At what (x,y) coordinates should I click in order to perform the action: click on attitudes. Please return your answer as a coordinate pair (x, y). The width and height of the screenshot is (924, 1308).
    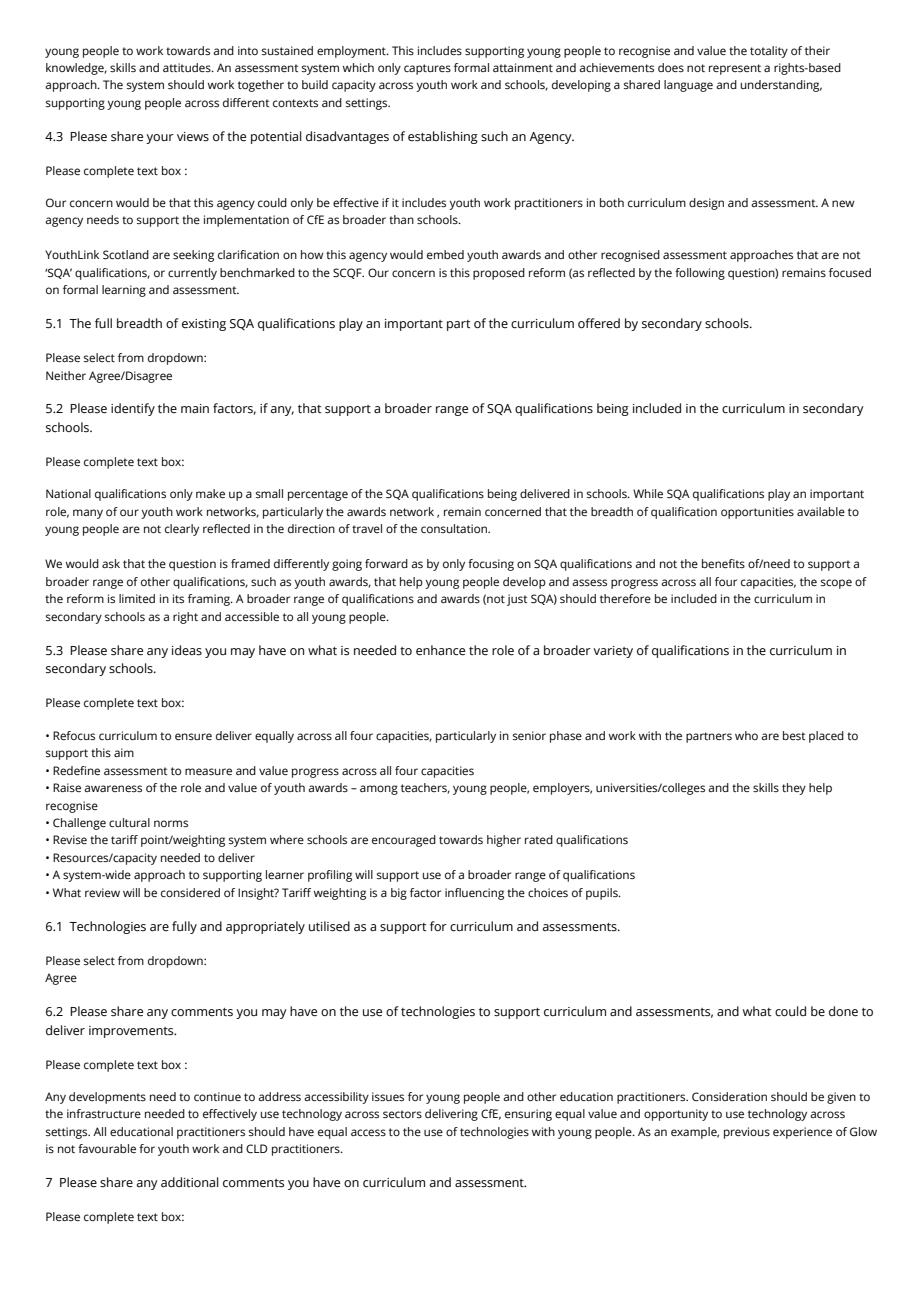
    Looking at the image, I should click on (188, 67).
